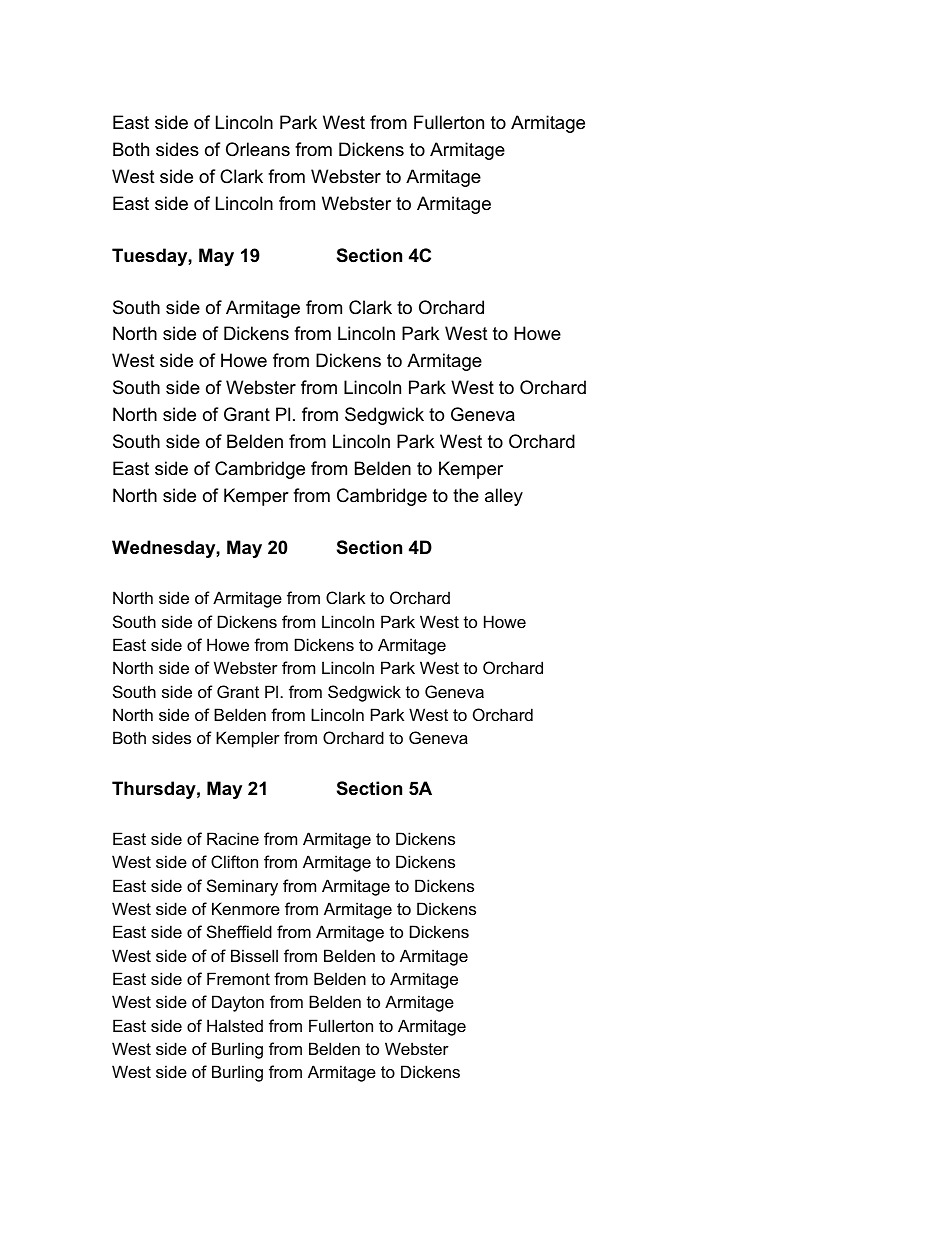  What do you see at coordinates (254, 955) in the screenshot?
I see `Bissell` at bounding box center [254, 955].
